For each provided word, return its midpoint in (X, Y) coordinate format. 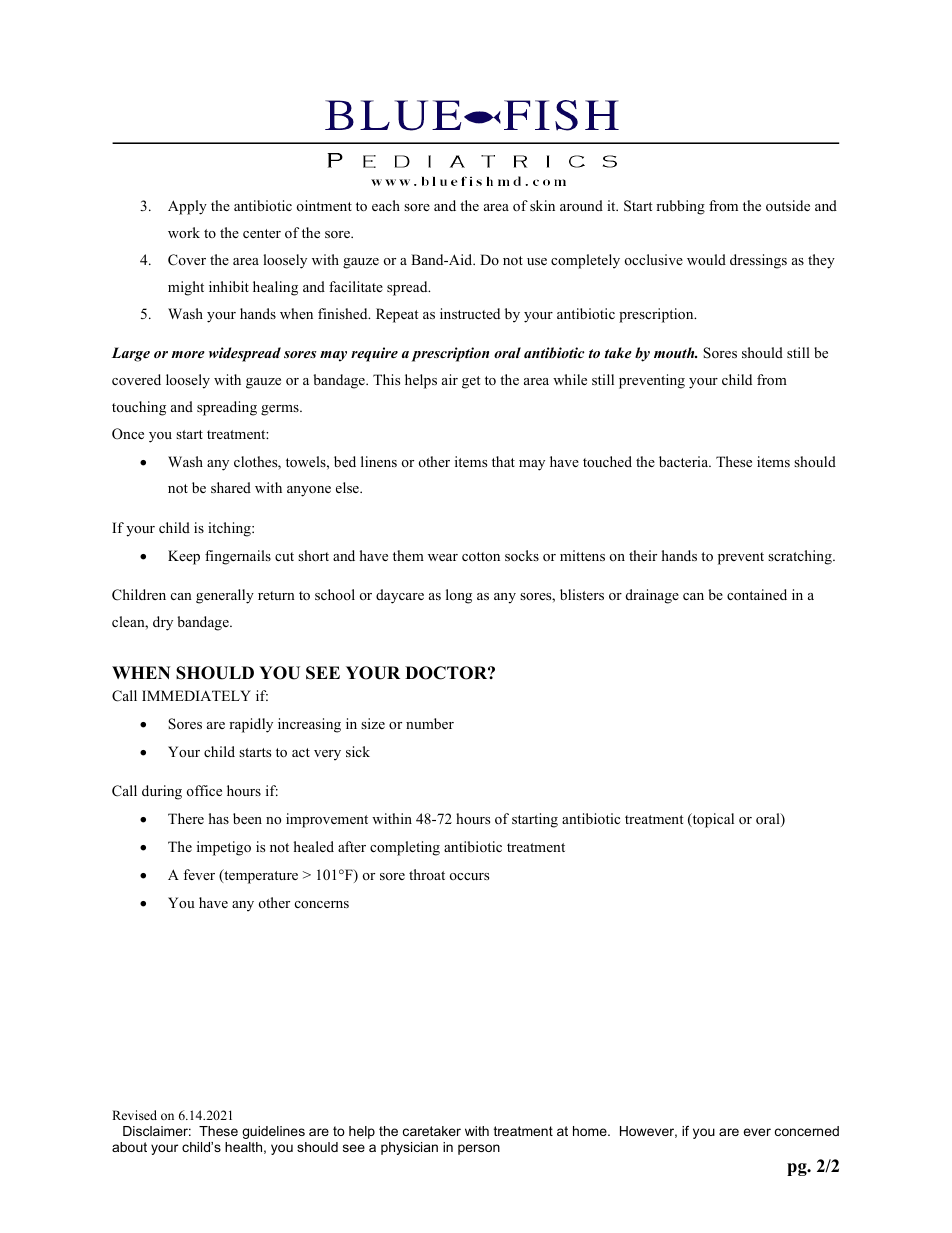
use (537, 261)
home (591, 1131)
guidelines (273, 1132)
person (479, 1149)
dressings (758, 261)
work (184, 232)
